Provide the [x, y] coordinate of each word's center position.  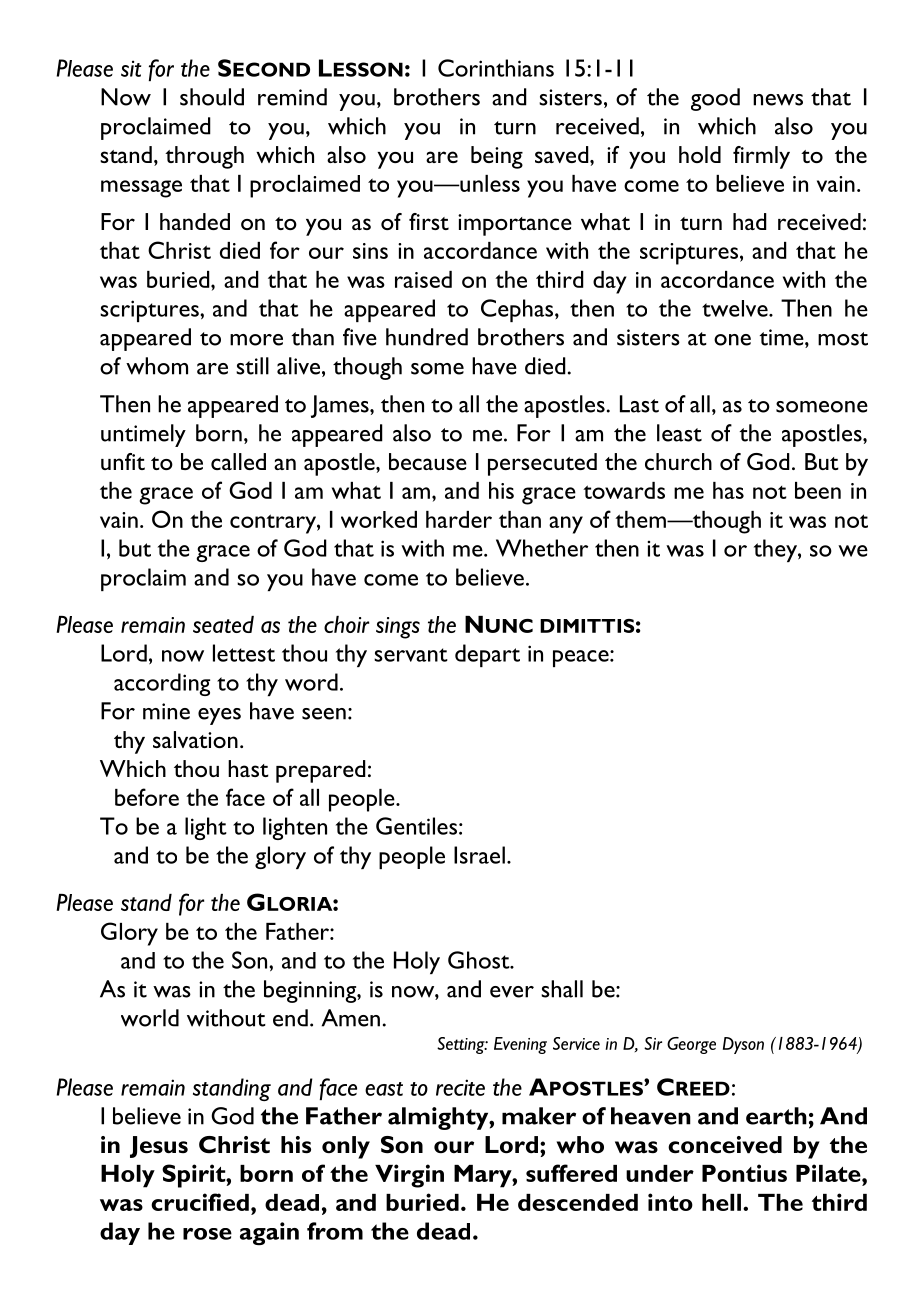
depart [487, 655]
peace [582, 658]
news [778, 100]
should [212, 97]
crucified [200, 1202]
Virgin [409, 1176]
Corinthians [496, 68]
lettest [244, 653]
